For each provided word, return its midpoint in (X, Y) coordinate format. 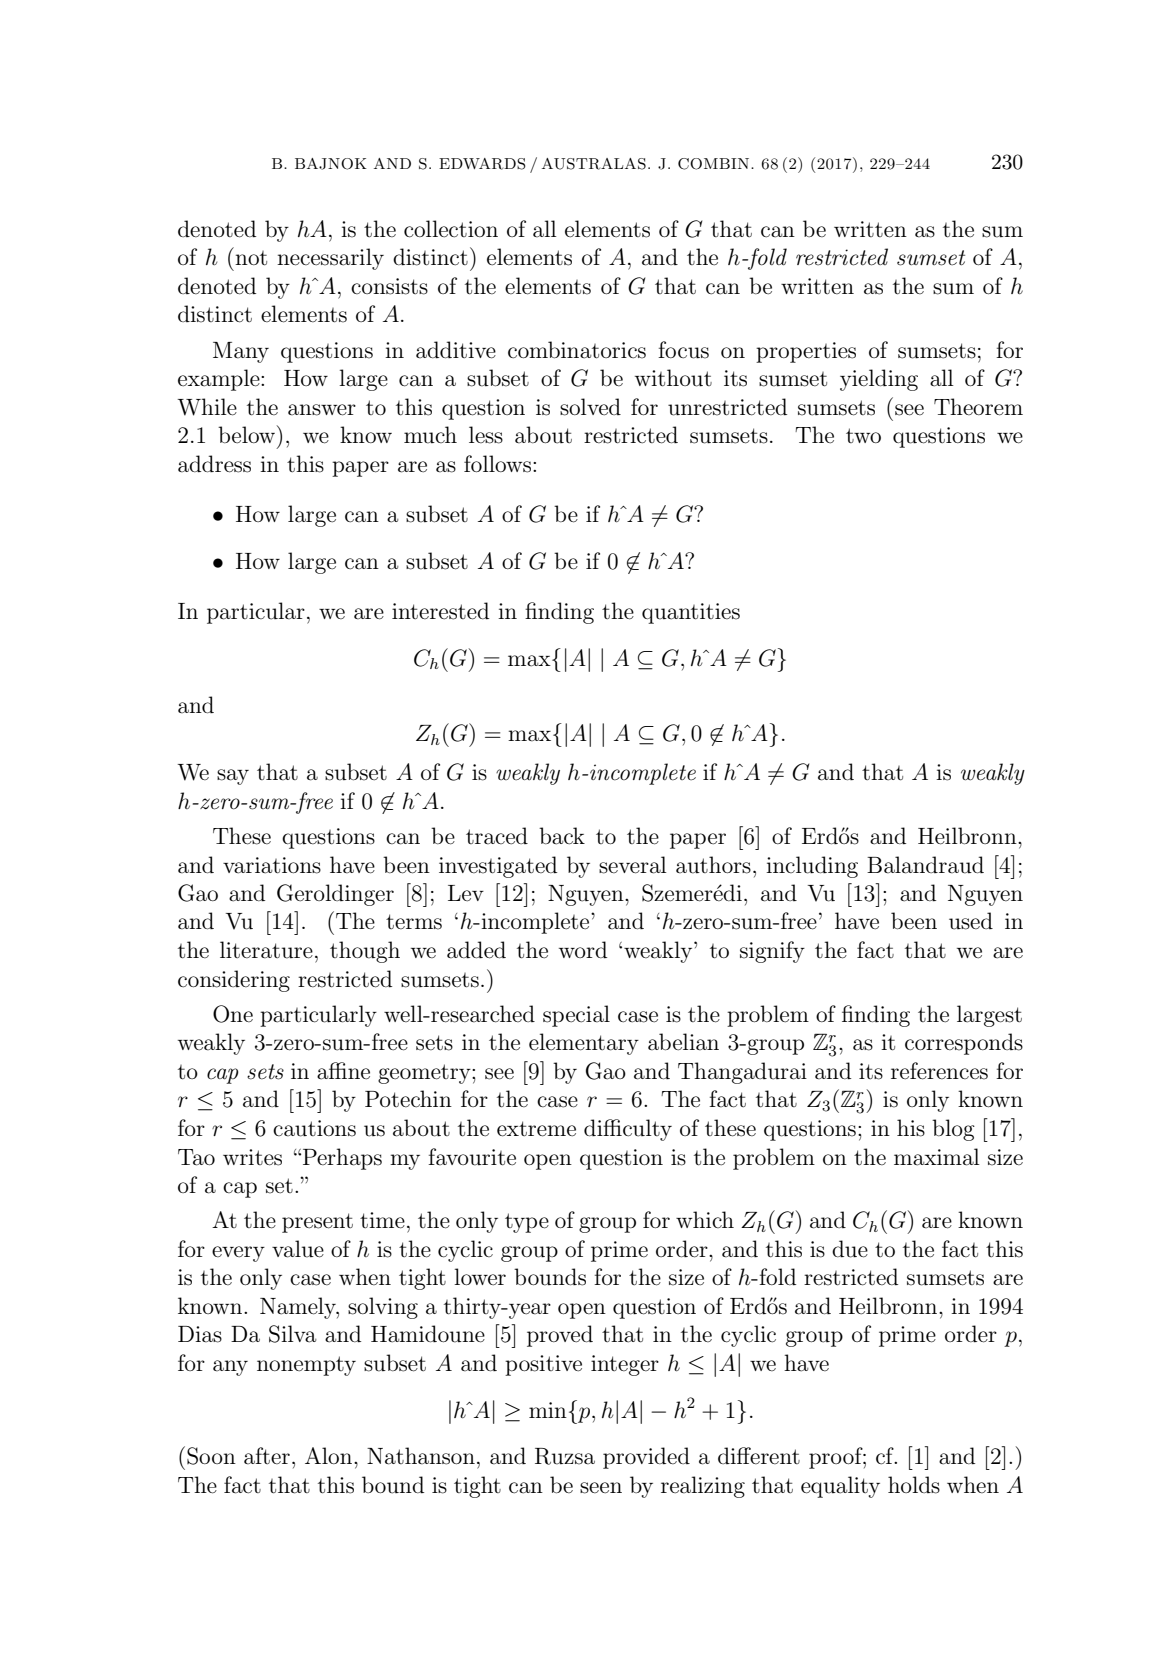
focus (683, 350)
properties (806, 352)
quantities (691, 613)
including (812, 867)
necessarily (330, 259)
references (939, 1071)
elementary (584, 1044)
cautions (314, 1128)
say (233, 777)
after (267, 1456)
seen (601, 1488)
